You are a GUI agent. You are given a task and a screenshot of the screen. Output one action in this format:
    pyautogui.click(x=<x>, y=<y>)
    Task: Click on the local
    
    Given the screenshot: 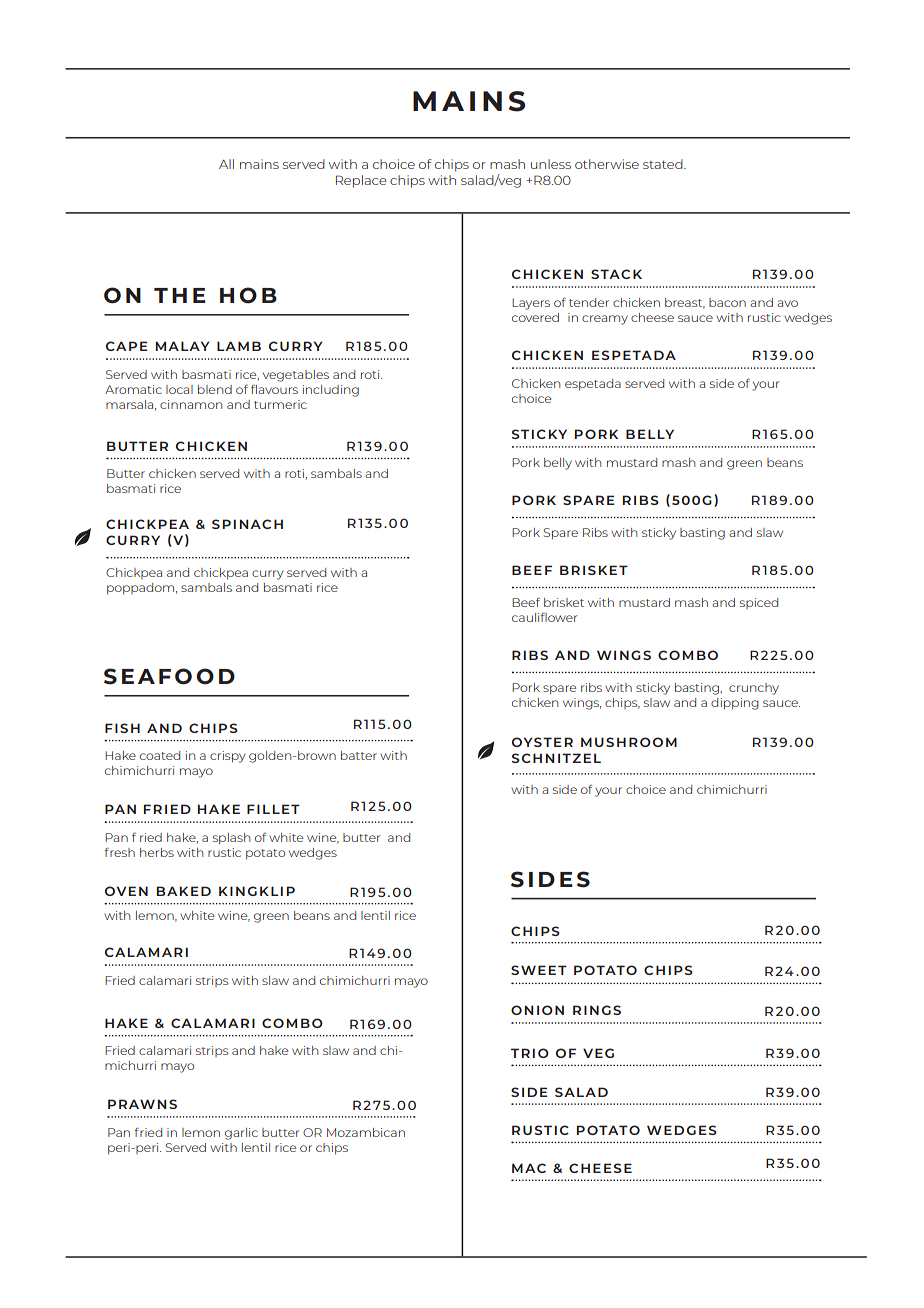 What is the action you would take?
    pyautogui.click(x=179, y=389)
